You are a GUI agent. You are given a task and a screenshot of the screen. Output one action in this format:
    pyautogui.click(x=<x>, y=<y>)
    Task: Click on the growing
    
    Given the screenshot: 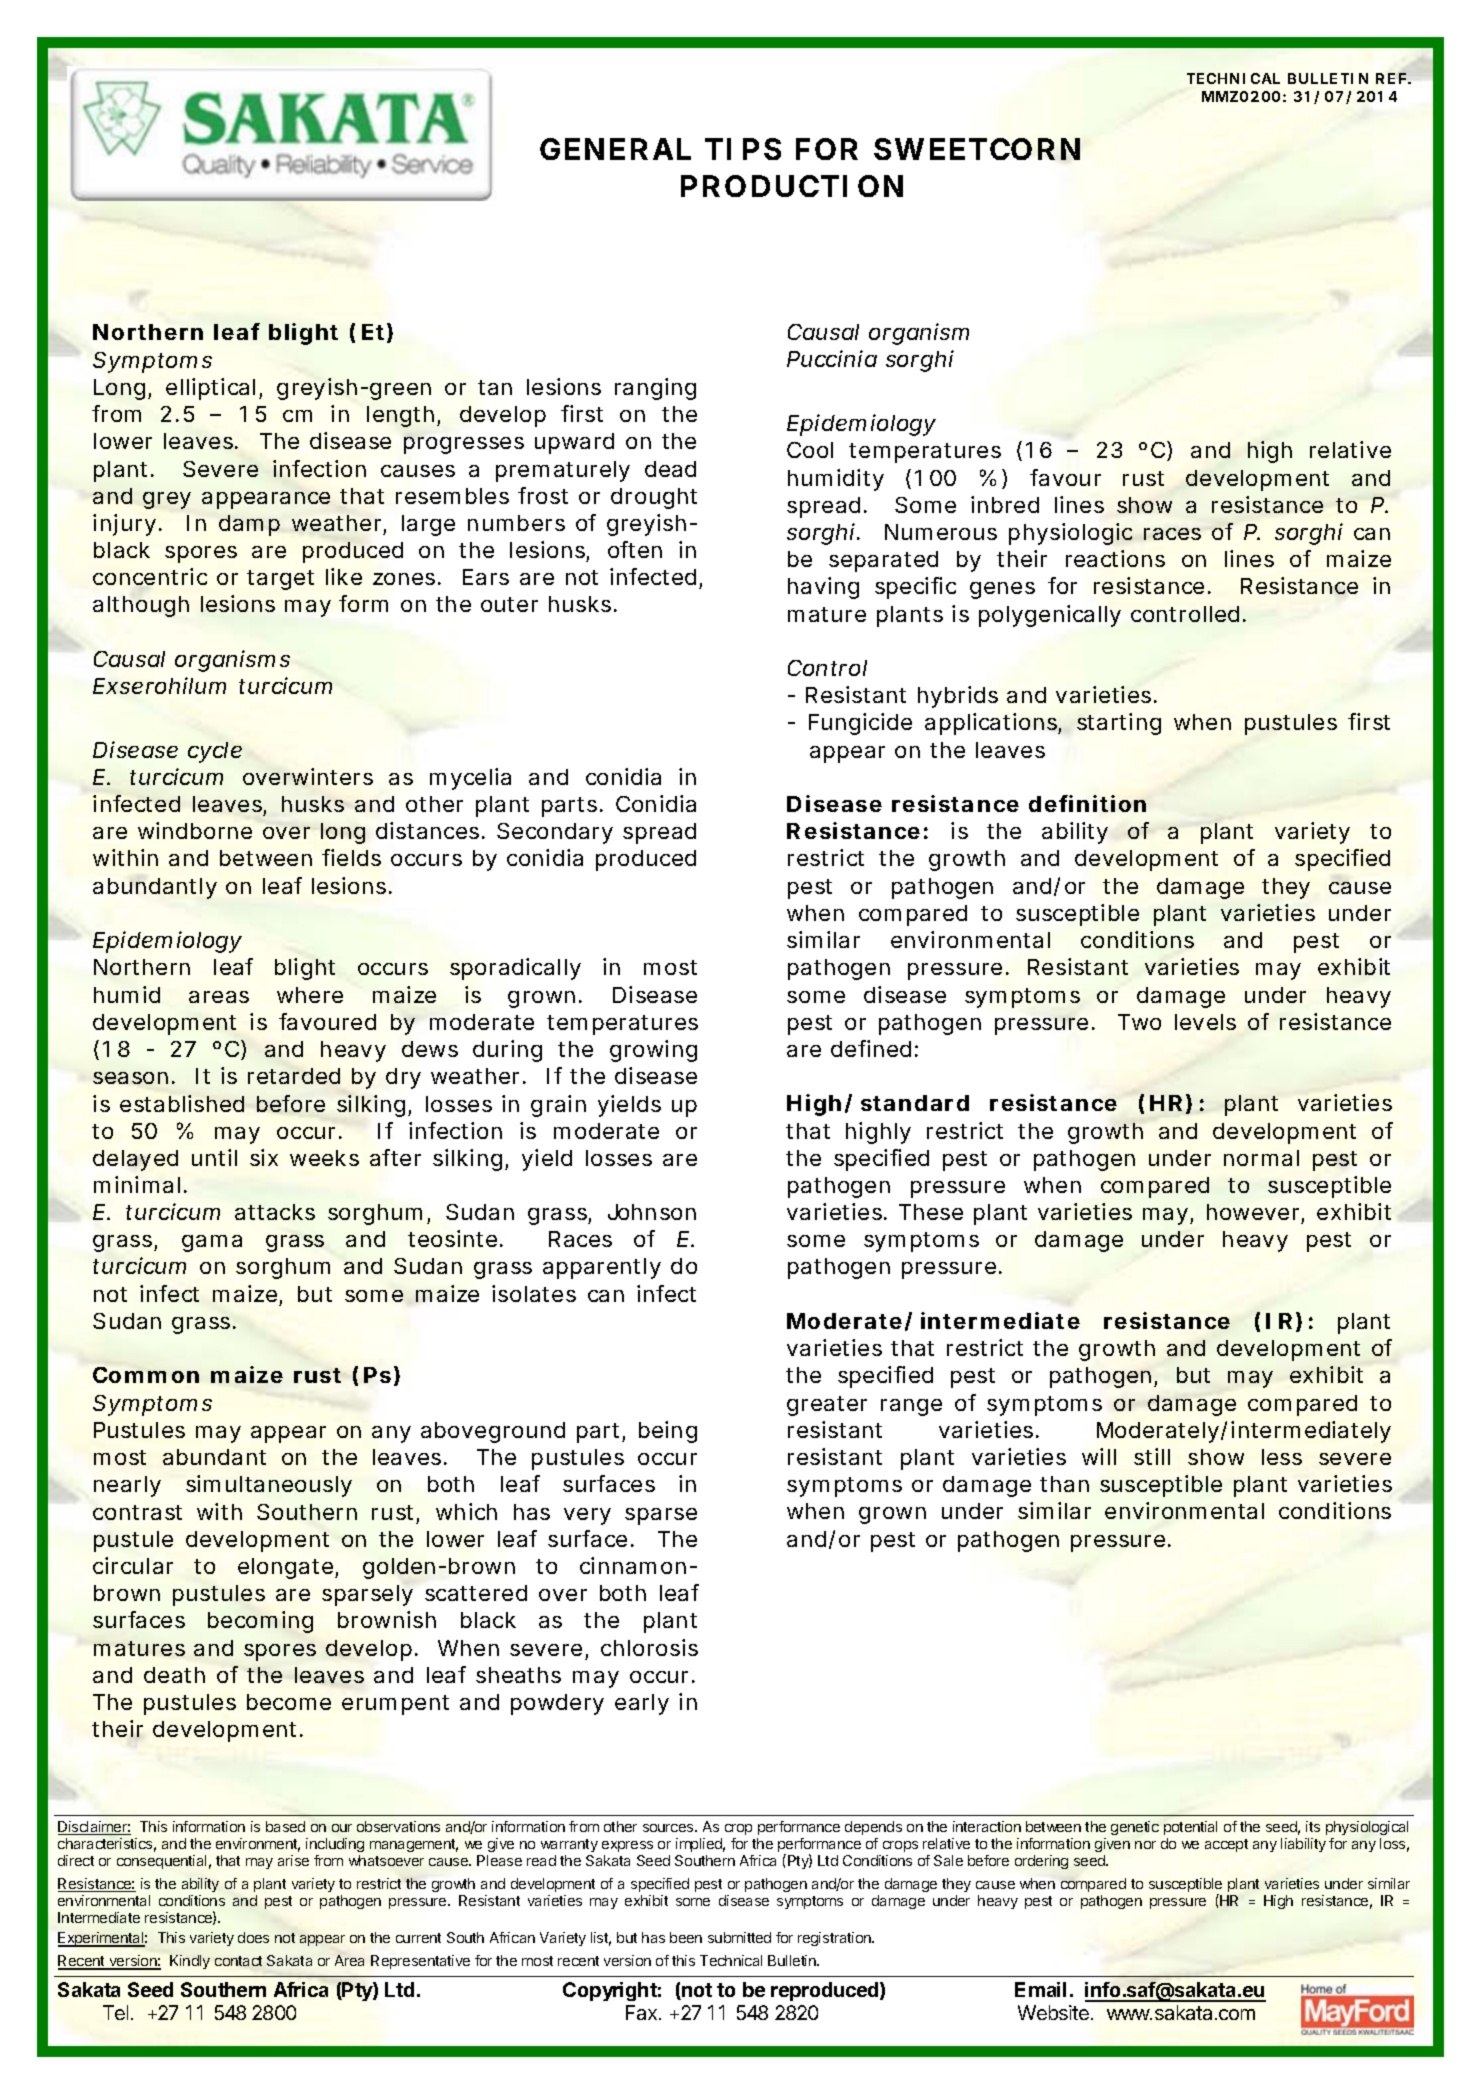 What is the action you would take?
    pyautogui.click(x=653, y=1051)
